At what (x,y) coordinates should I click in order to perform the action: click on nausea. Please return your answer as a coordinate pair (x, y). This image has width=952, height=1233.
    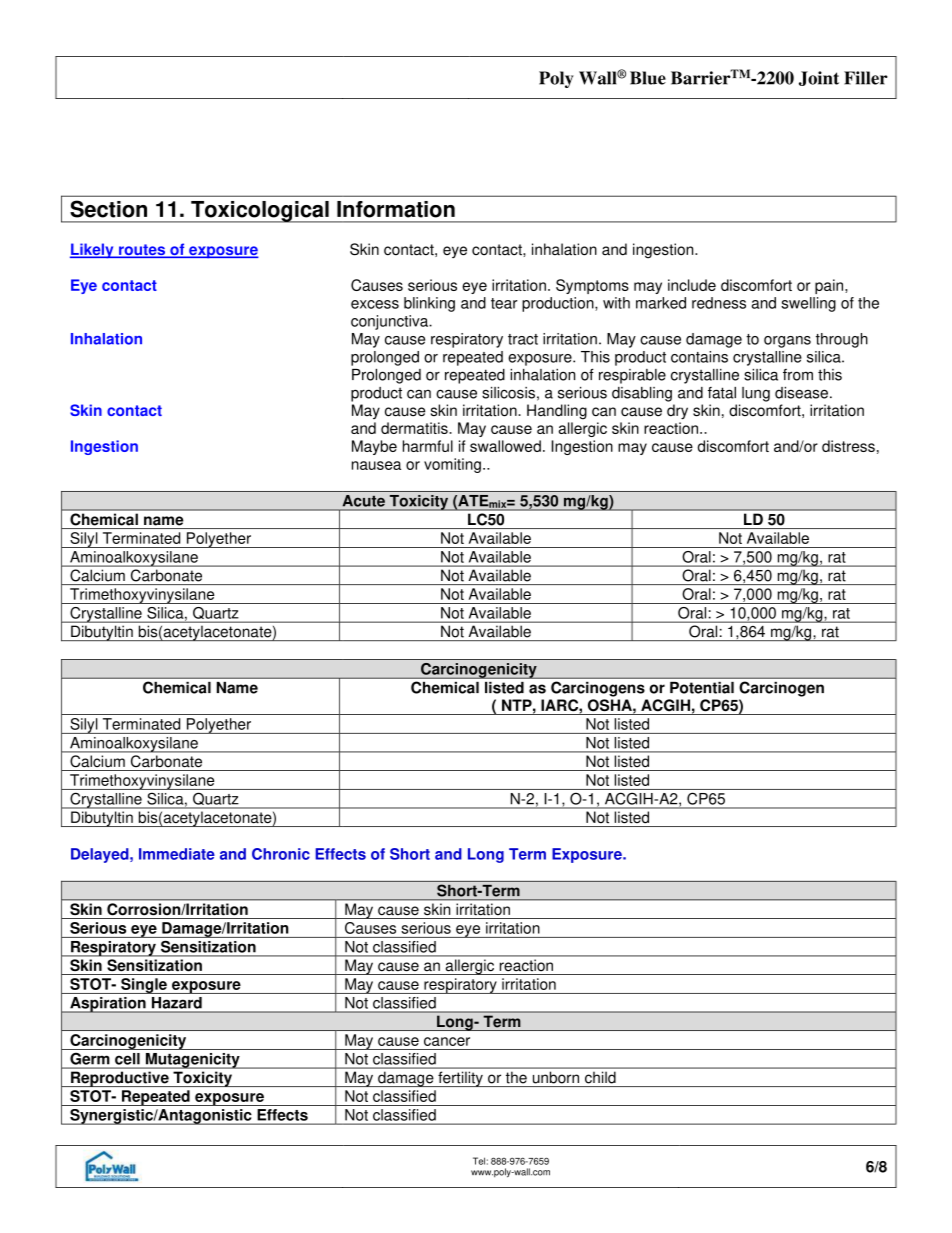
    Looking at the image, I should click on (376, 465).
